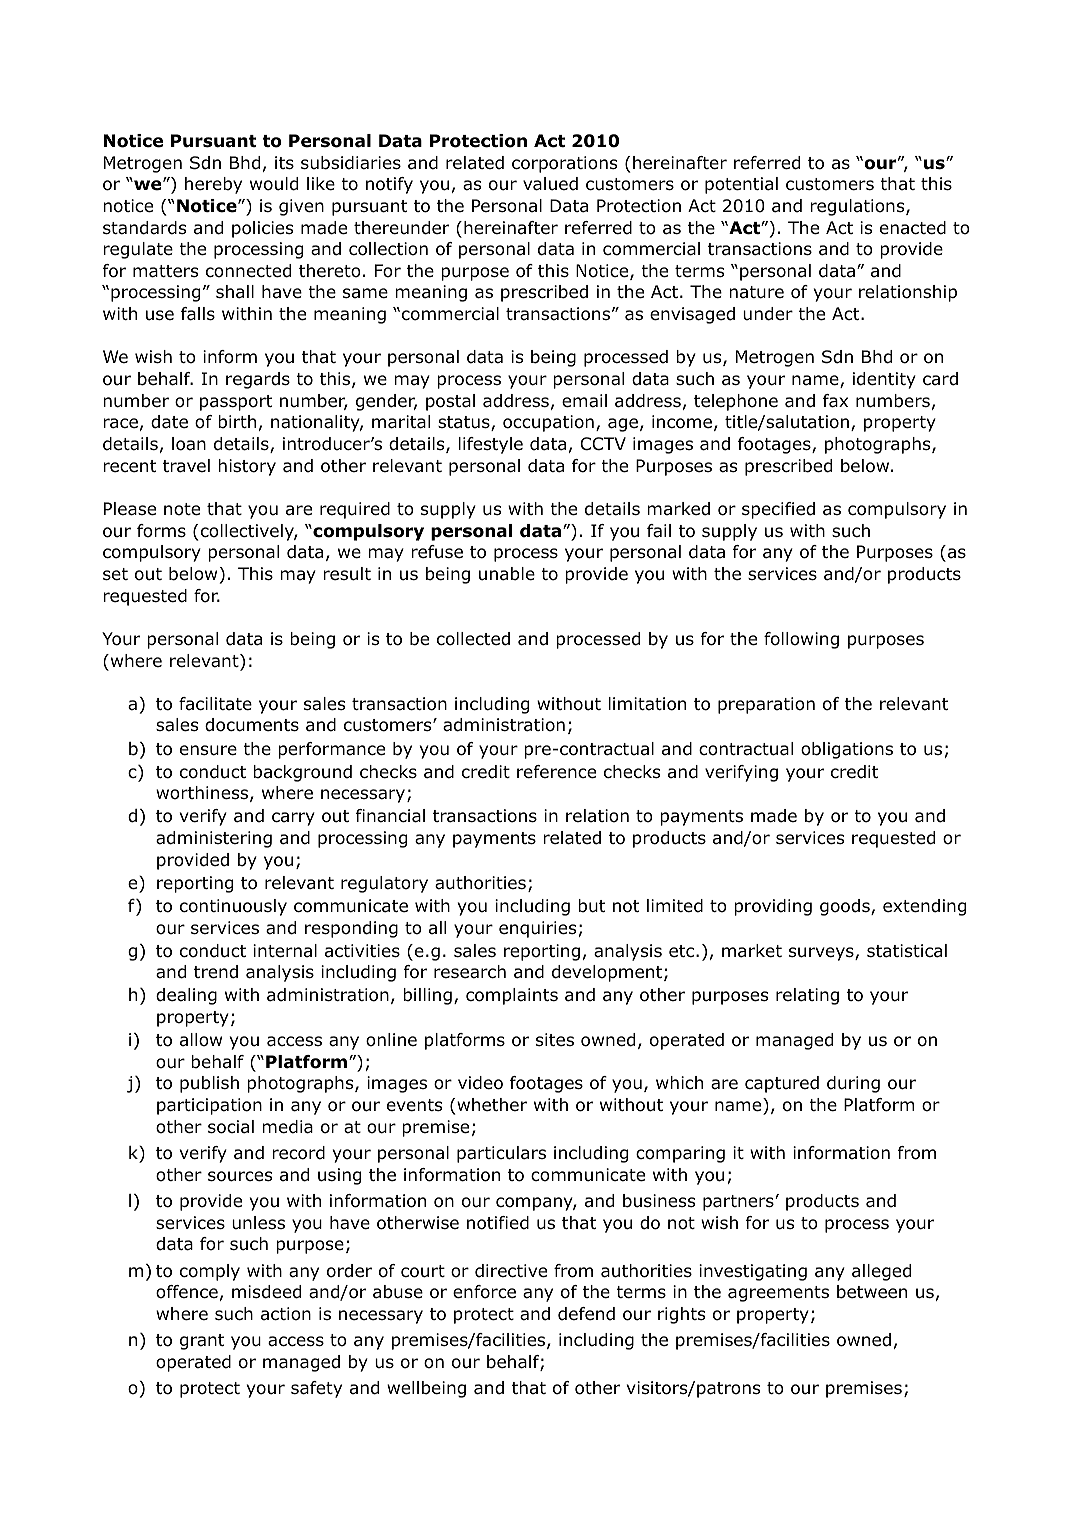  What do you see at coordinates (586, 1314) in the document?
I see `defend` at bounding box center [586, 1314].
